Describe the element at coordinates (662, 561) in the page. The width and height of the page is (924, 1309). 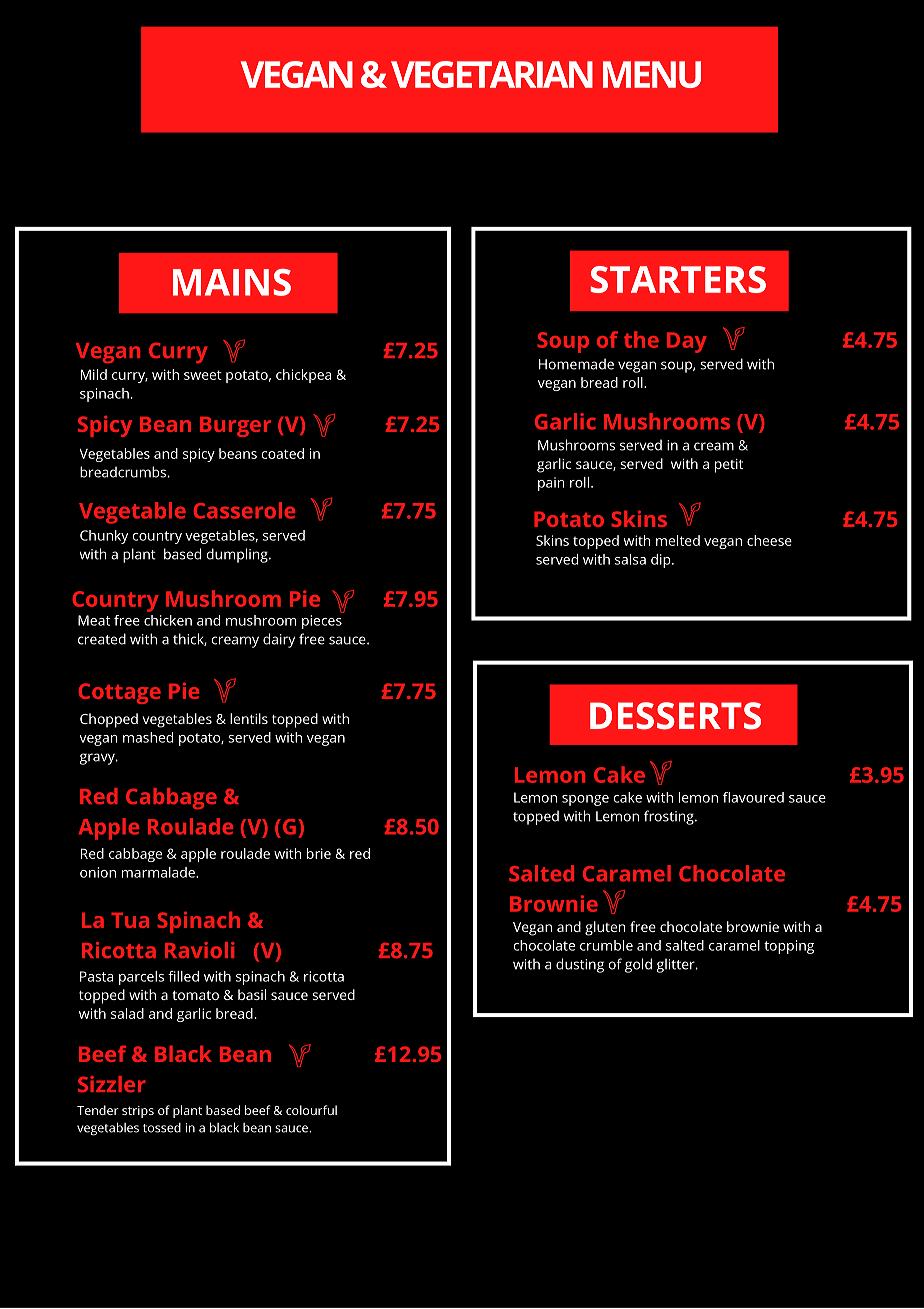
I see `dip` at that location.
